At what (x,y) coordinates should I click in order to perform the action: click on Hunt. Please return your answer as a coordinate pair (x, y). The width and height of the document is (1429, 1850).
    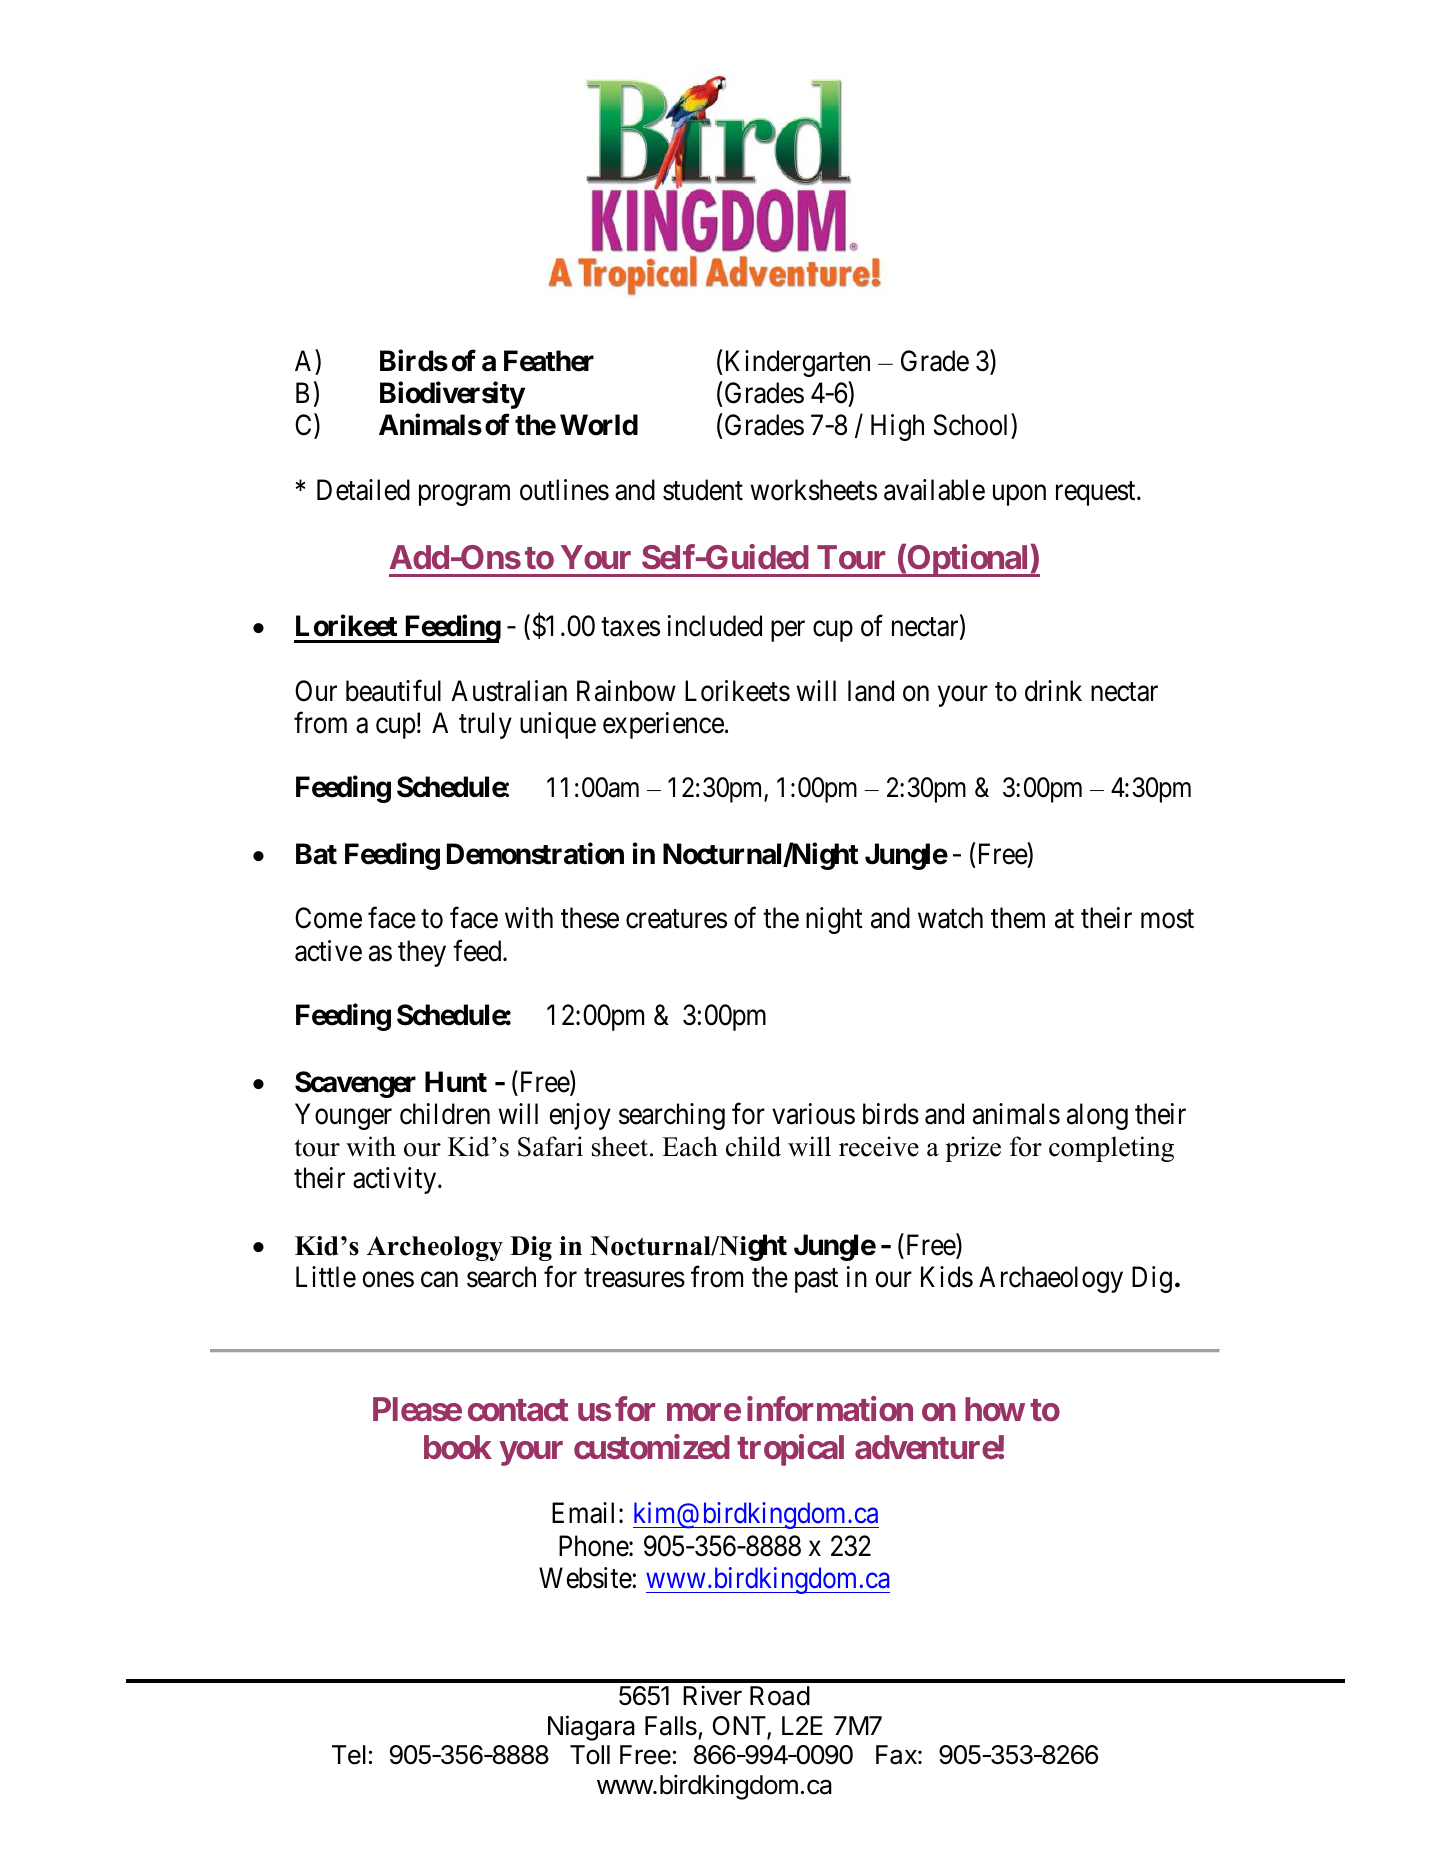
    Looking at the image, I should click on (456, 1081).
